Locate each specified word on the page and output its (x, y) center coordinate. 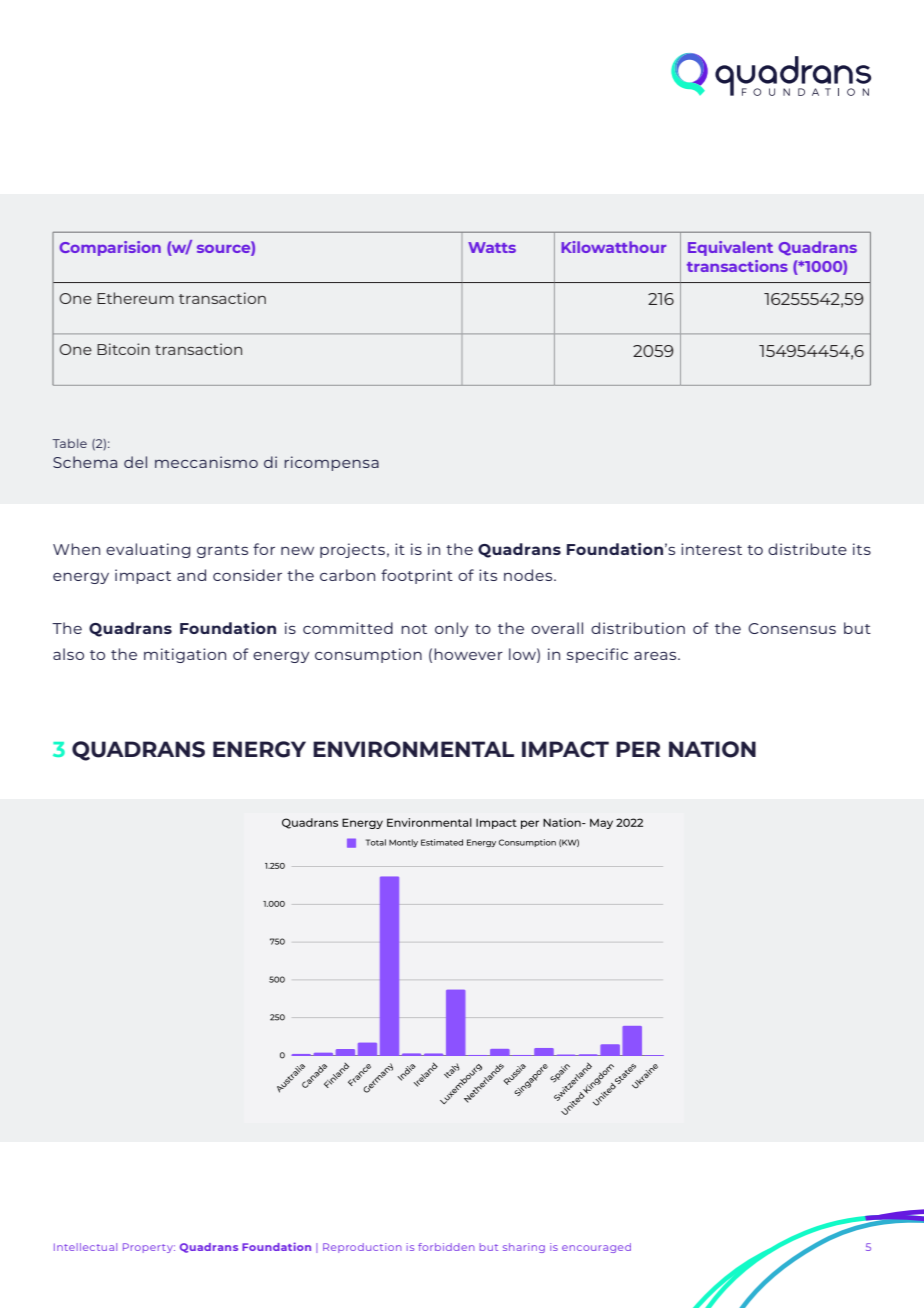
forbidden (446, 1247)
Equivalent (730, 248)
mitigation (185, 655)
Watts (492, 247)
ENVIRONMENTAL (413, 749)
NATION (712, 749)
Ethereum (135, 298)
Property (149, 1248)
